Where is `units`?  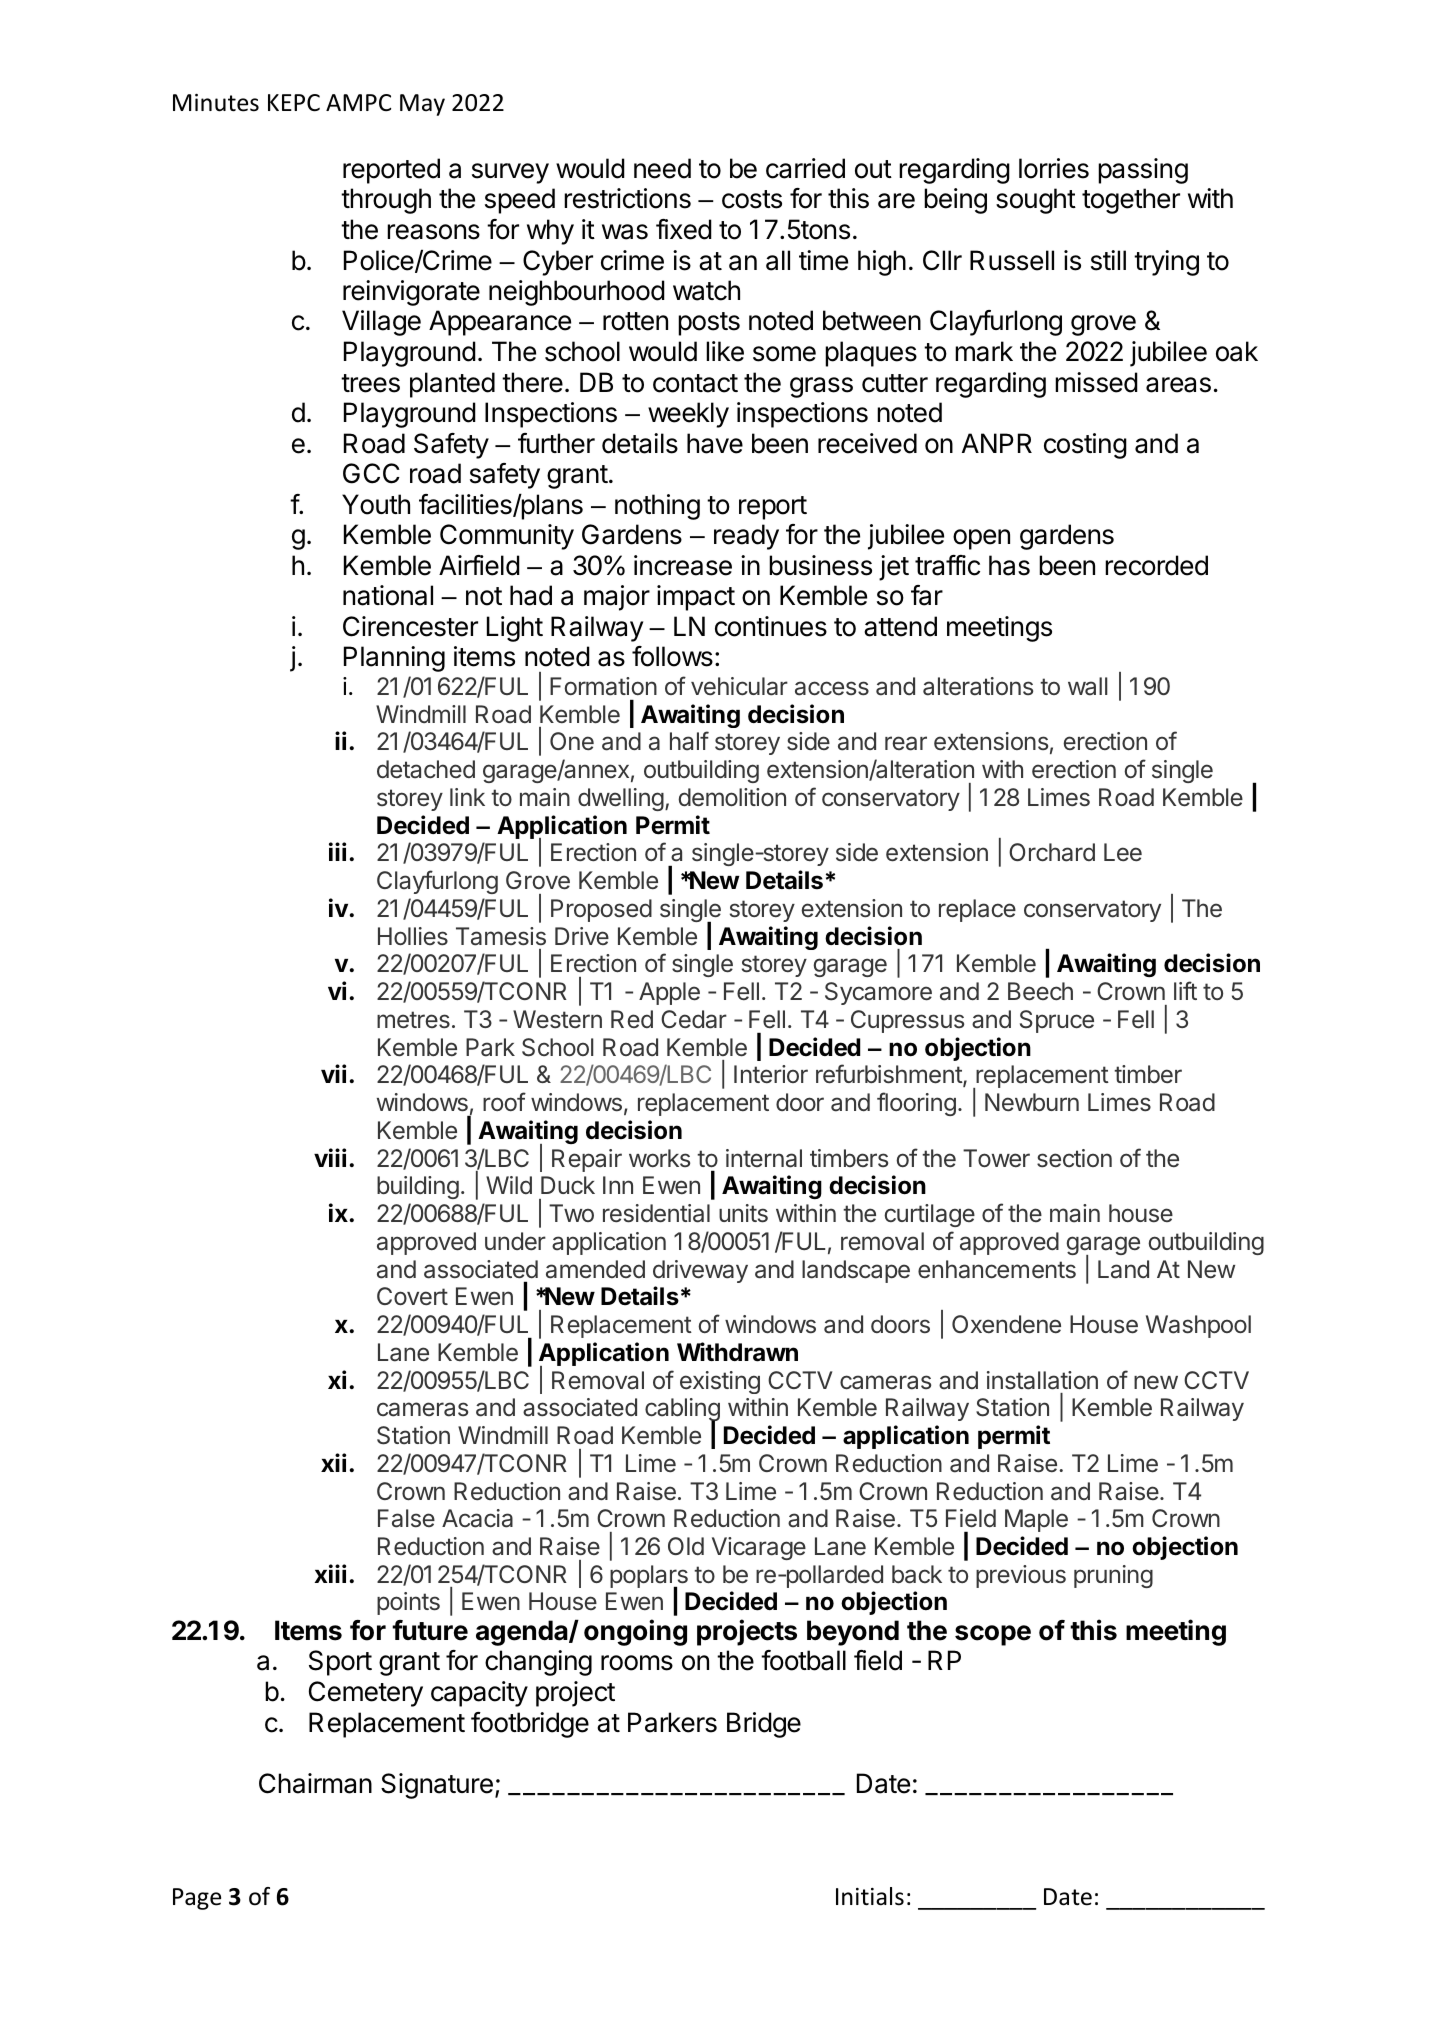 units is located at coordinates (743, 1213).
